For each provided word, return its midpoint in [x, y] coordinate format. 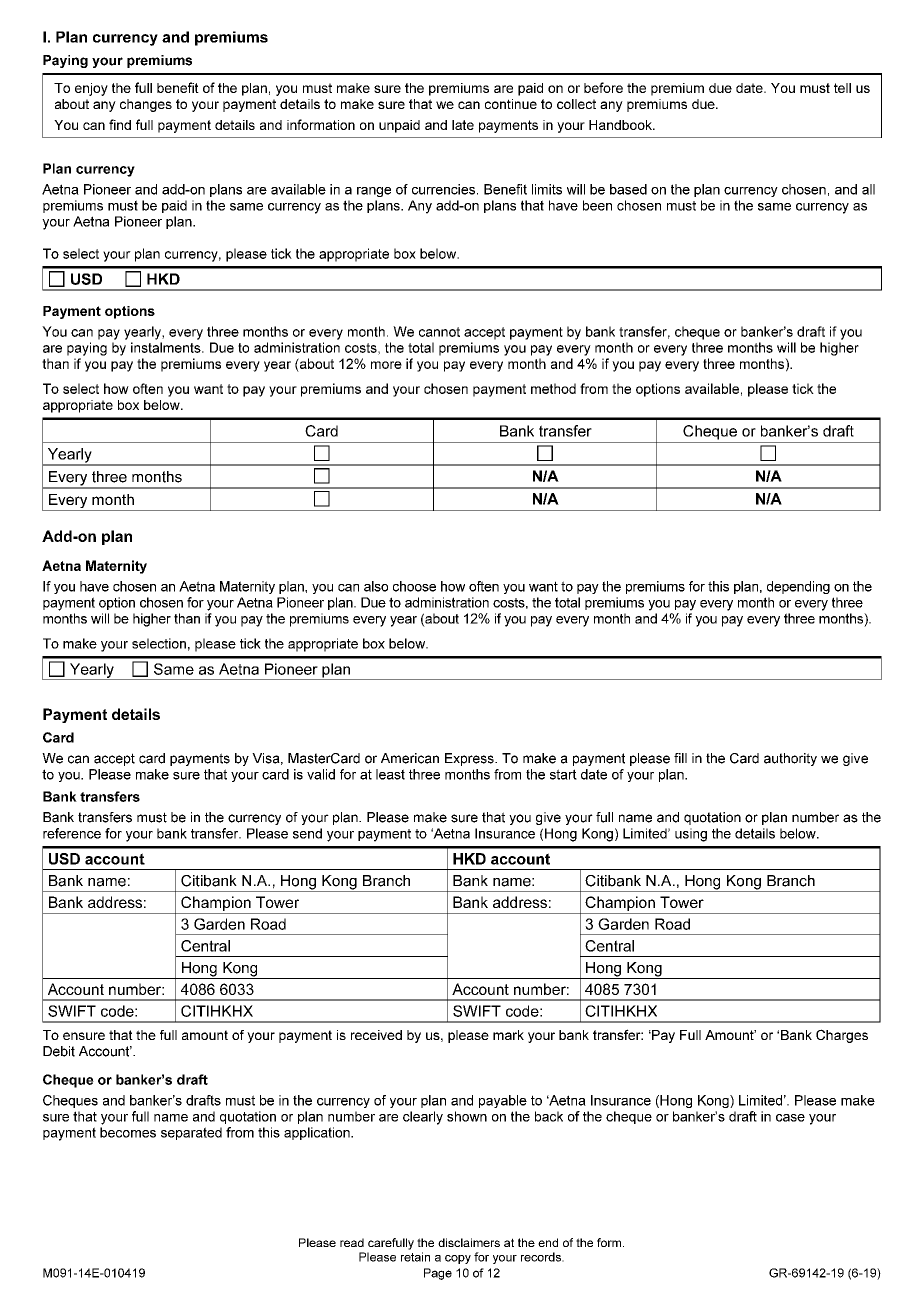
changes [146, 105]
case [790, 1118]
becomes [128, 1132]
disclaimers [469, 1242]
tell [842, 88]
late [463, 125]
